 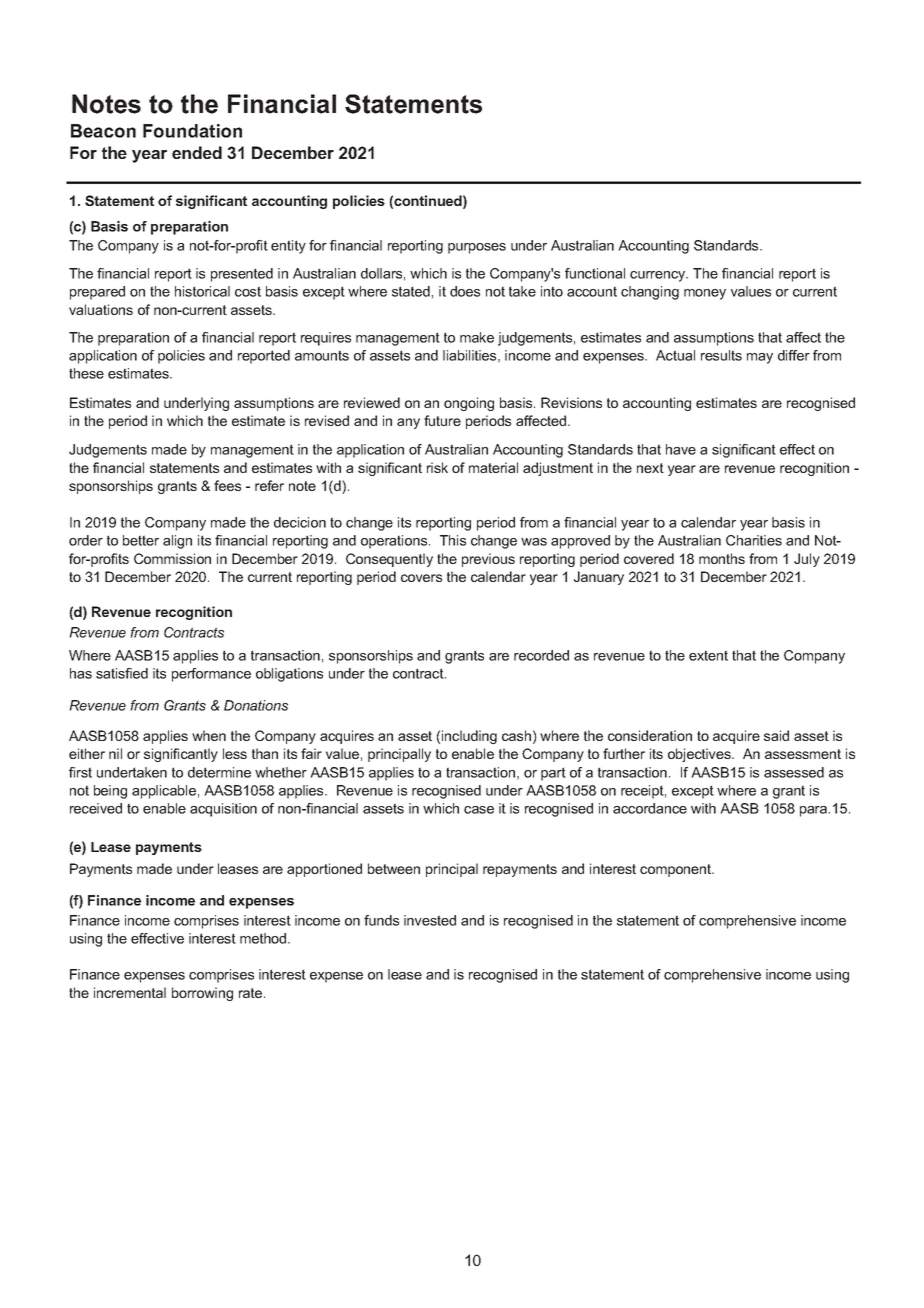 I want to click on incremental, so click(x=130, y=992).
